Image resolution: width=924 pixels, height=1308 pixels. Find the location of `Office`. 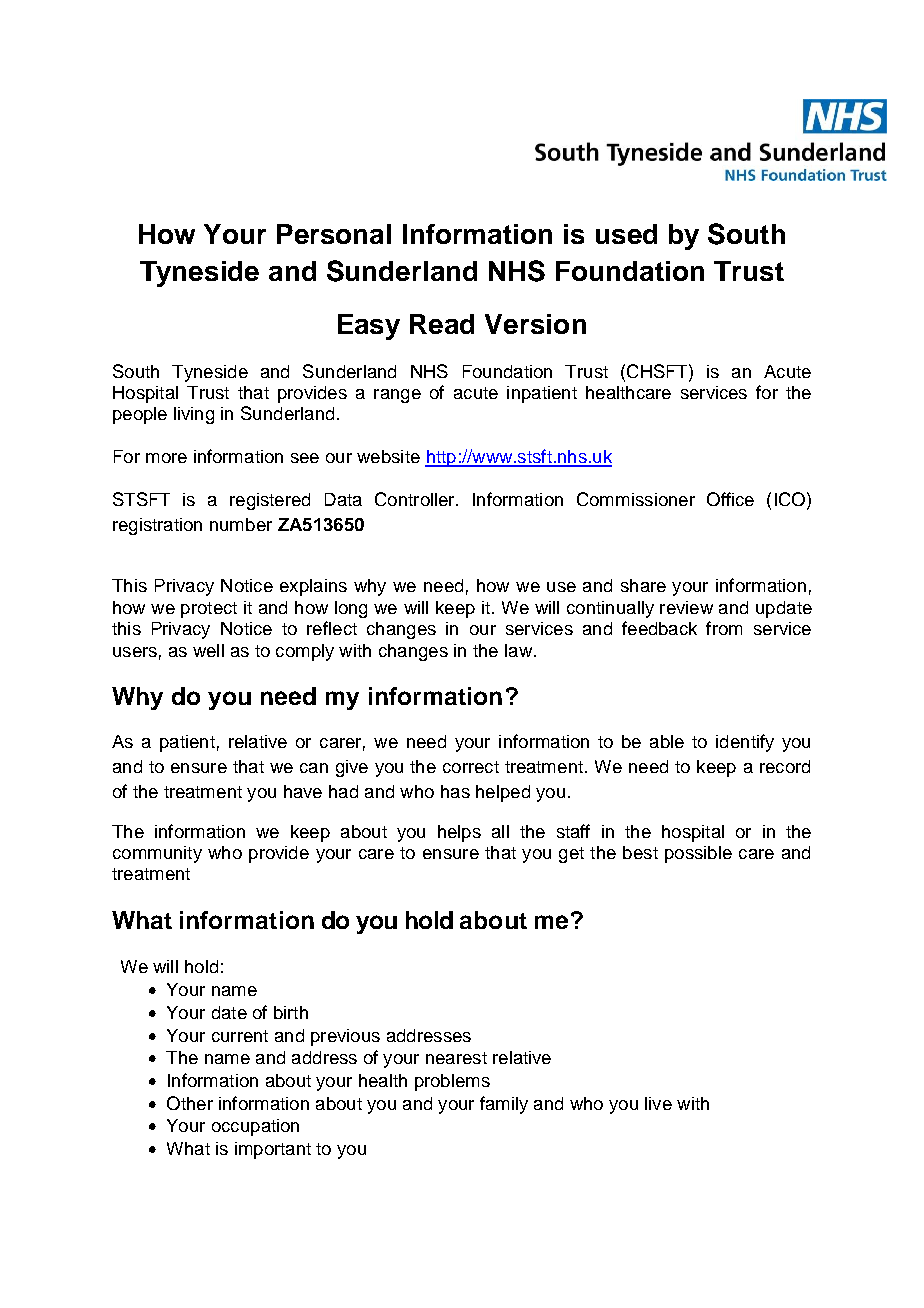

Office is located at coordinates (730, 499).
